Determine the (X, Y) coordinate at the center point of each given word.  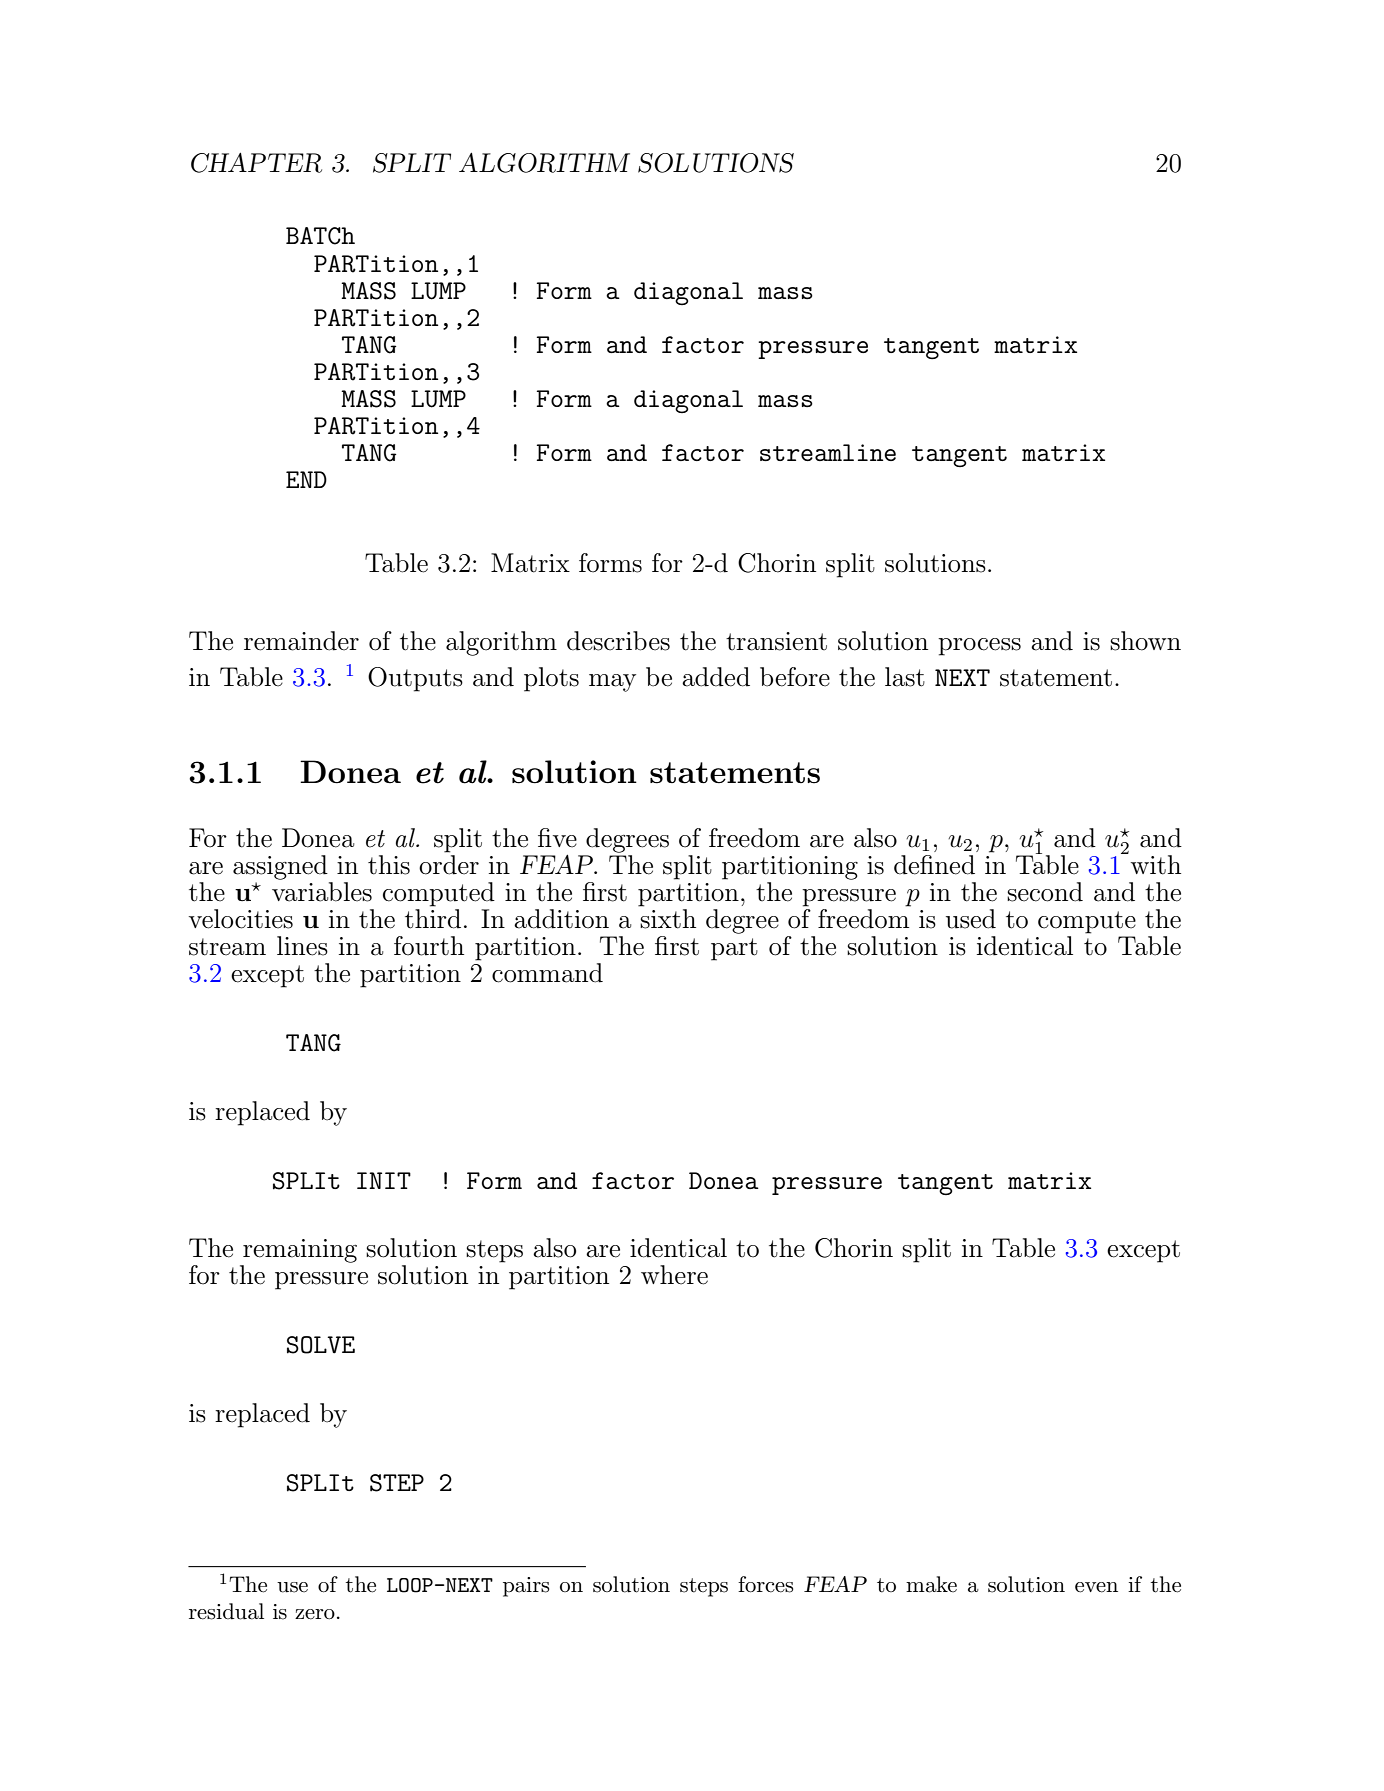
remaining (300, 1251)
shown (1145, 641)
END (306, 479)
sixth (668, 919)
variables (322, 892)
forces (766, 1584)
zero (315, 1614)
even (1096, 1587)
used (971, 919)
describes (618, 641)
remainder (301, 641)
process (979, 647)
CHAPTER (256, 162)
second (1045, 892)
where (674, 1275)
